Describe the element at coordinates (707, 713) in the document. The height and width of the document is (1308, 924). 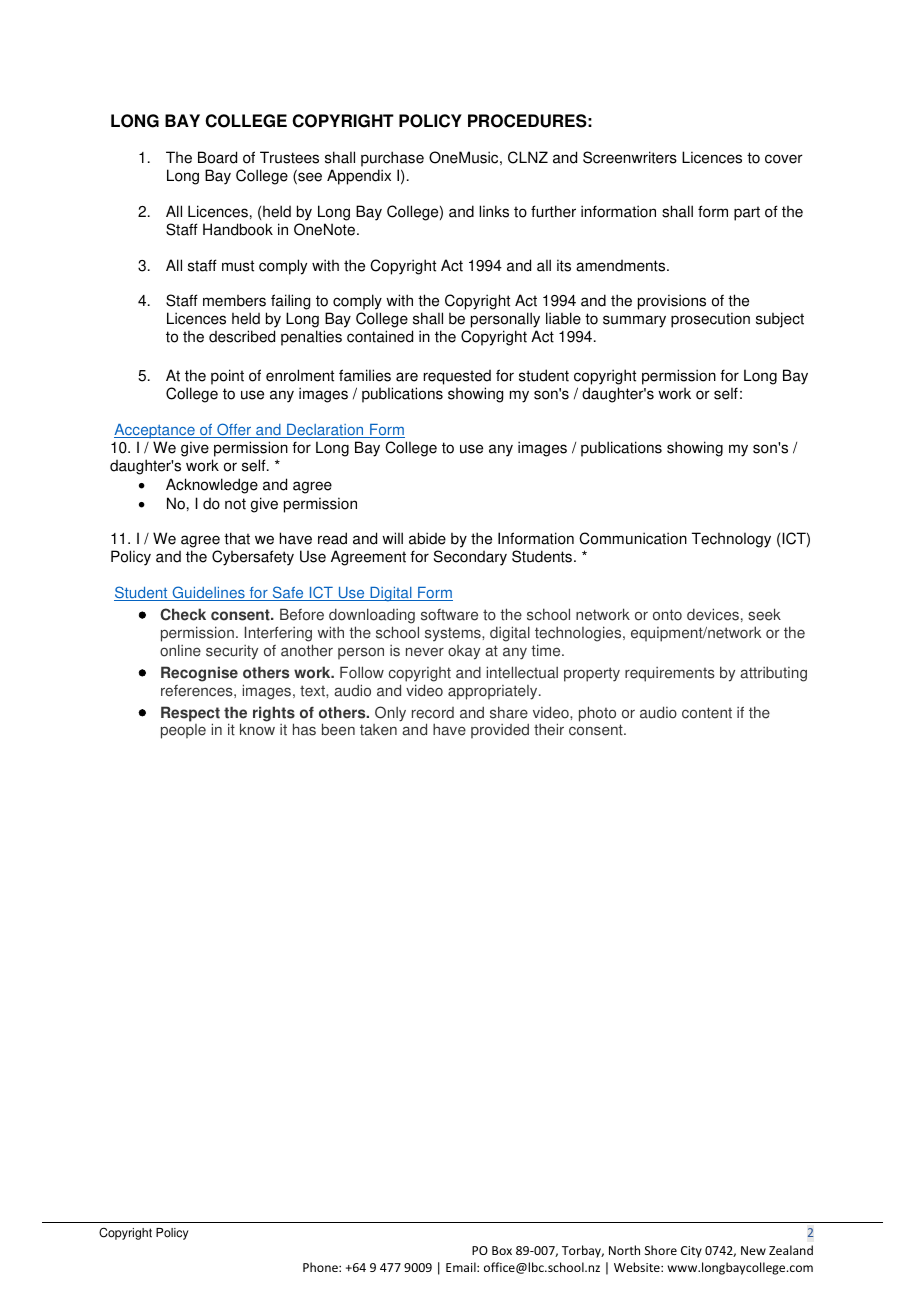
I see `content` at that location.
